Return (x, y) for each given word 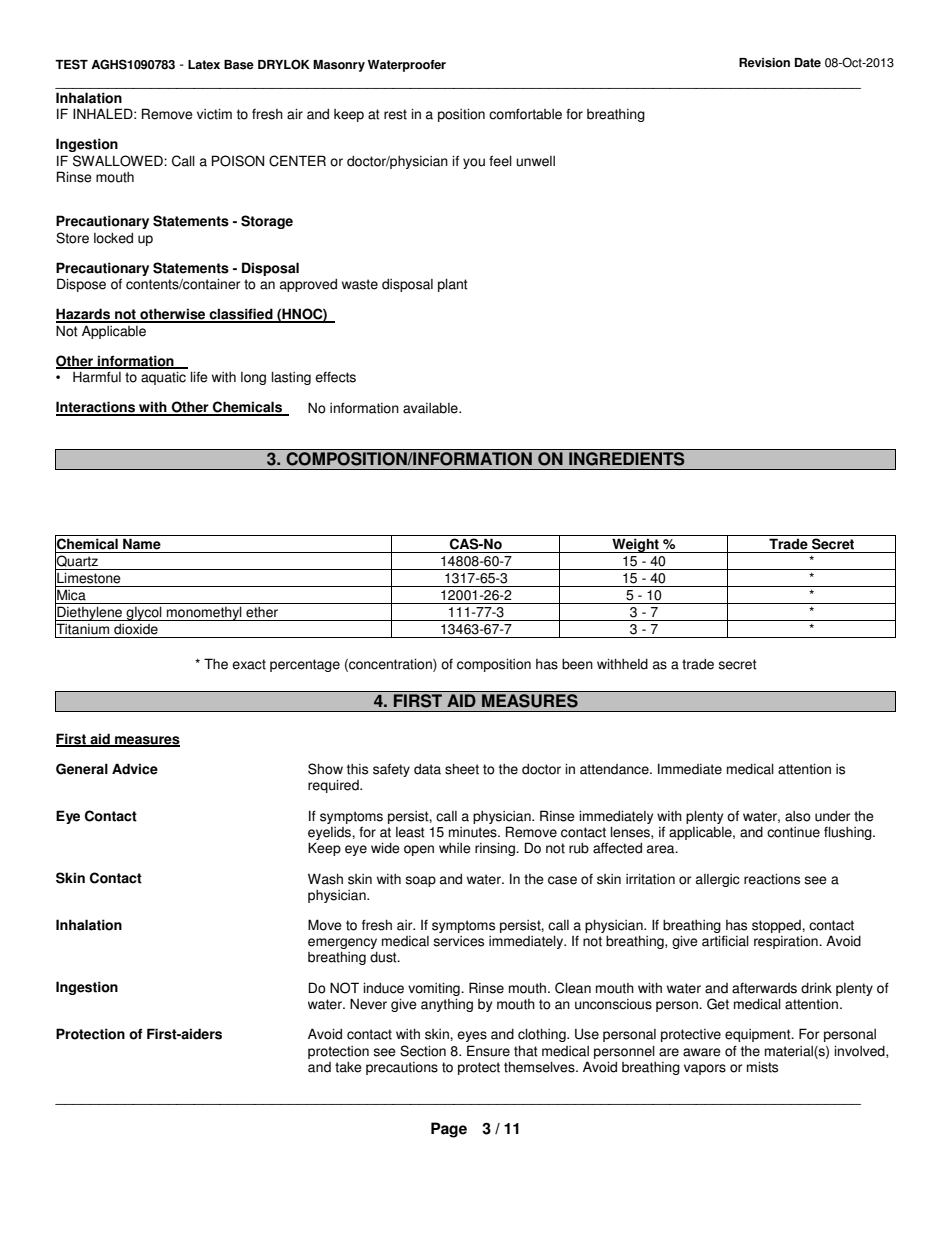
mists (762, 1067)
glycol (144, 613)
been (577, 664)
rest (395, 114)
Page (449, 1130)
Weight (635, 545)
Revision (764, 63)
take (348, 1067)
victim (214, 114)
